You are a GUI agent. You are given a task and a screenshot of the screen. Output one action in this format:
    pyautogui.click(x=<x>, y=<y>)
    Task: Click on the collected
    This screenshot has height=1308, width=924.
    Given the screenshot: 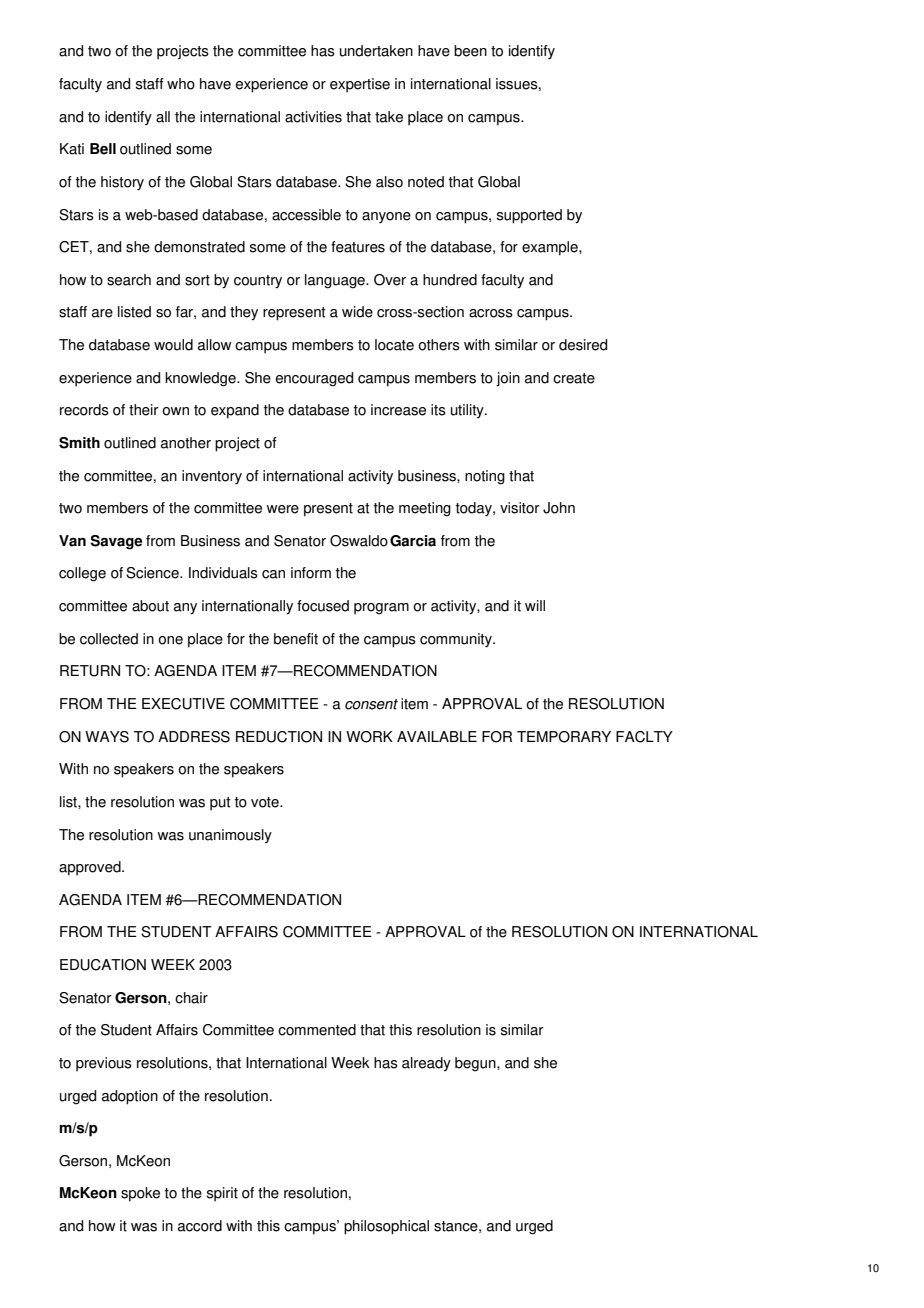 What is the action you would take?
    pyautogui.click(x=109, y=639)
